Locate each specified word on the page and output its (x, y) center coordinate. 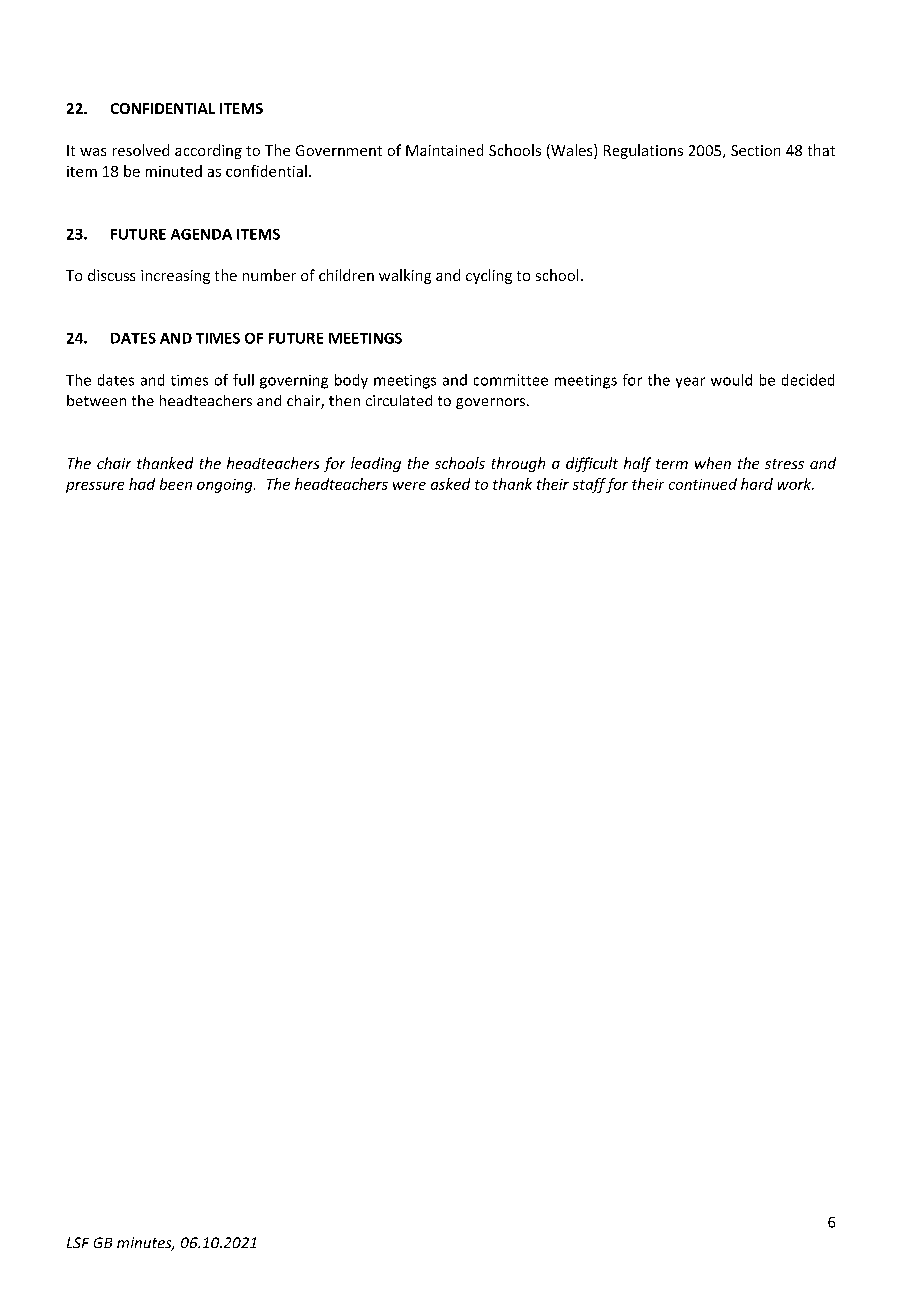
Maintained (444, 150)
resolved (141, 150)
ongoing (226, 486)
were (409, 486)
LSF (78, 1242)
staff (590, 485)
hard (757, 484)
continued (703, 484)
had (142, 484)
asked (450, 484)
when (713, 463)
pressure (95, 487)
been (176, 484)
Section (755, 150)
